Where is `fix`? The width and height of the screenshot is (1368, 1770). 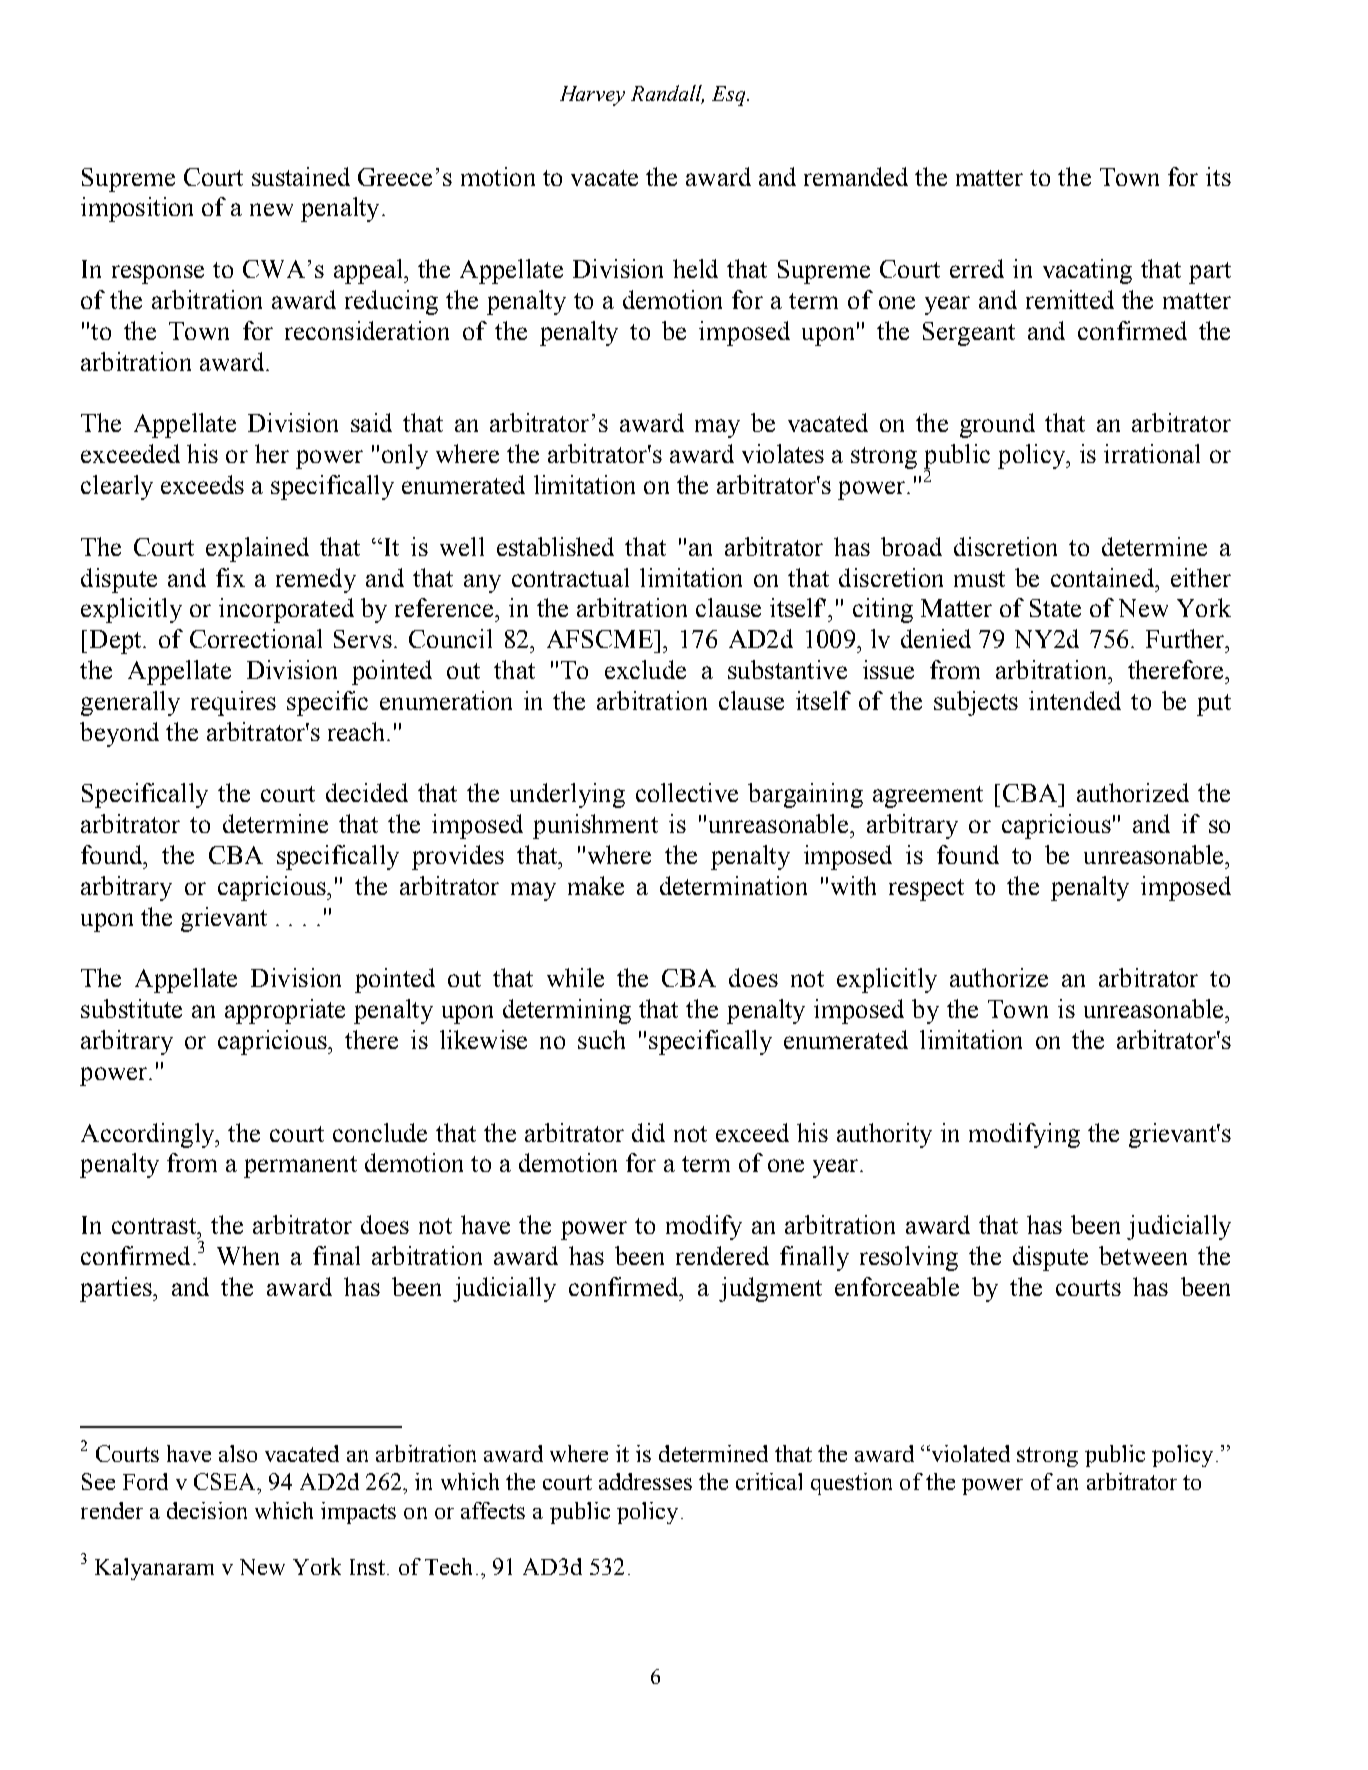 fix is located at coordinates (230, 577).
